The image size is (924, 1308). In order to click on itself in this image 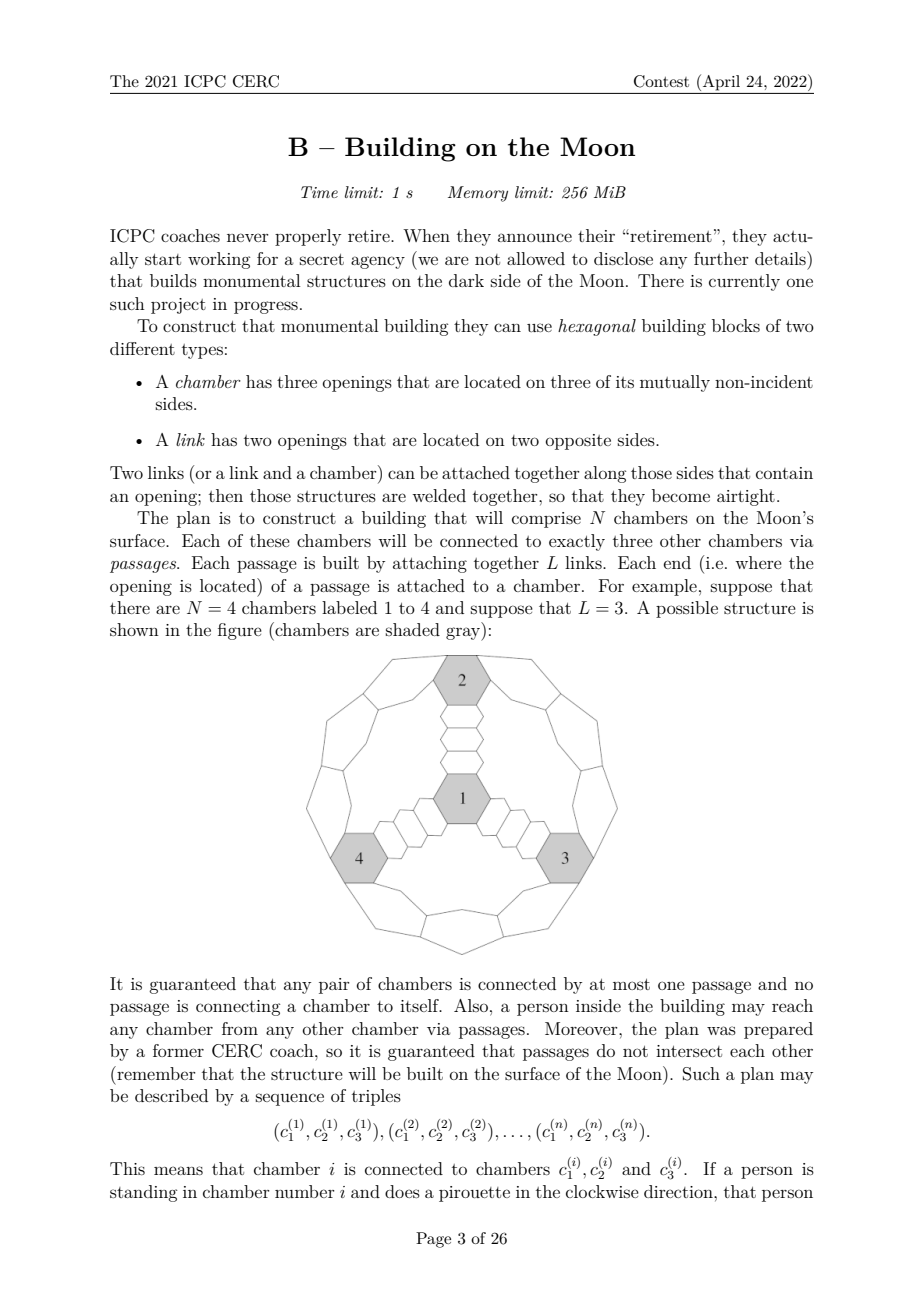, I will do `click(420, 1005)`.
